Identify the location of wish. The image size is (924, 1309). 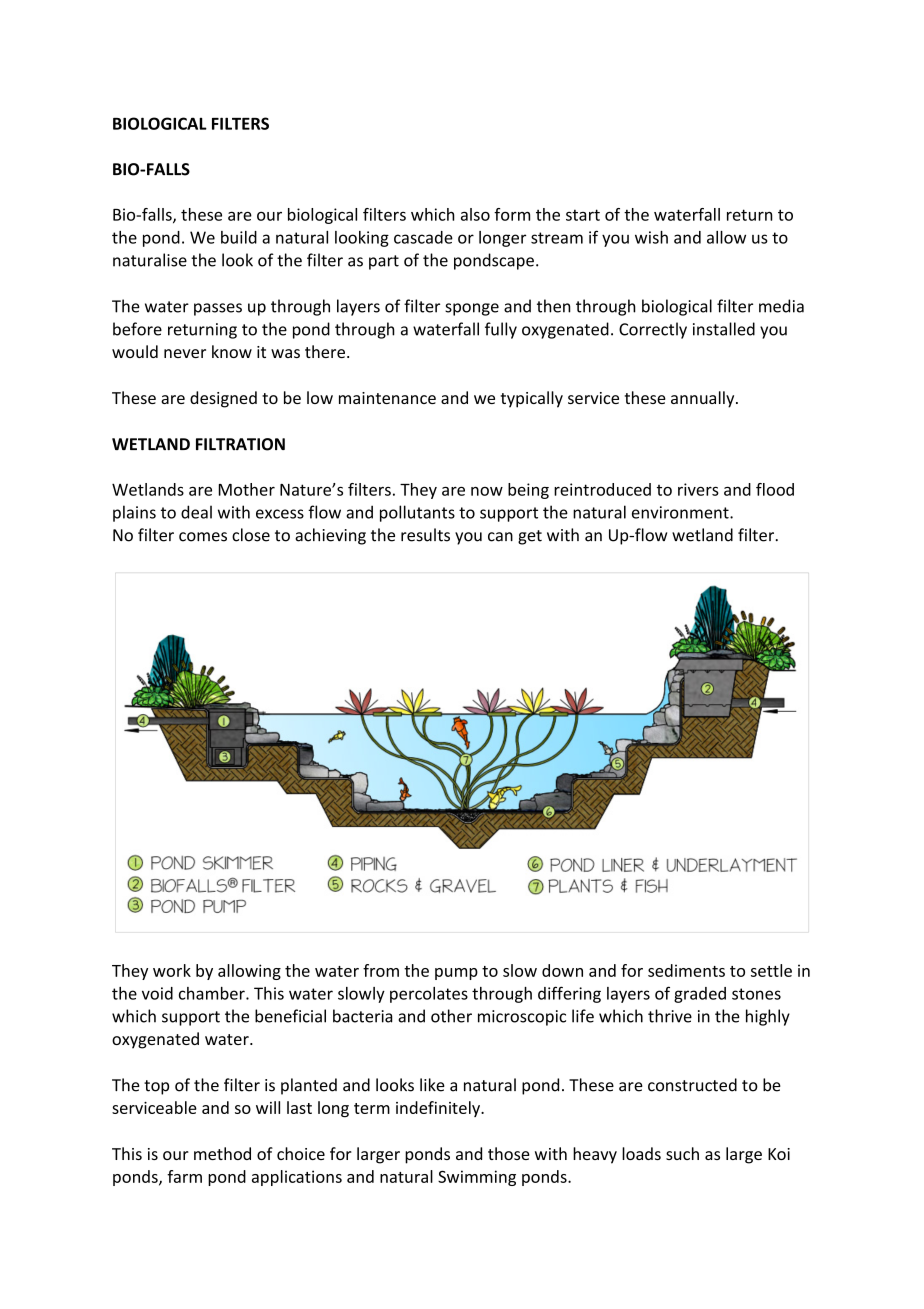
(651, 237).
